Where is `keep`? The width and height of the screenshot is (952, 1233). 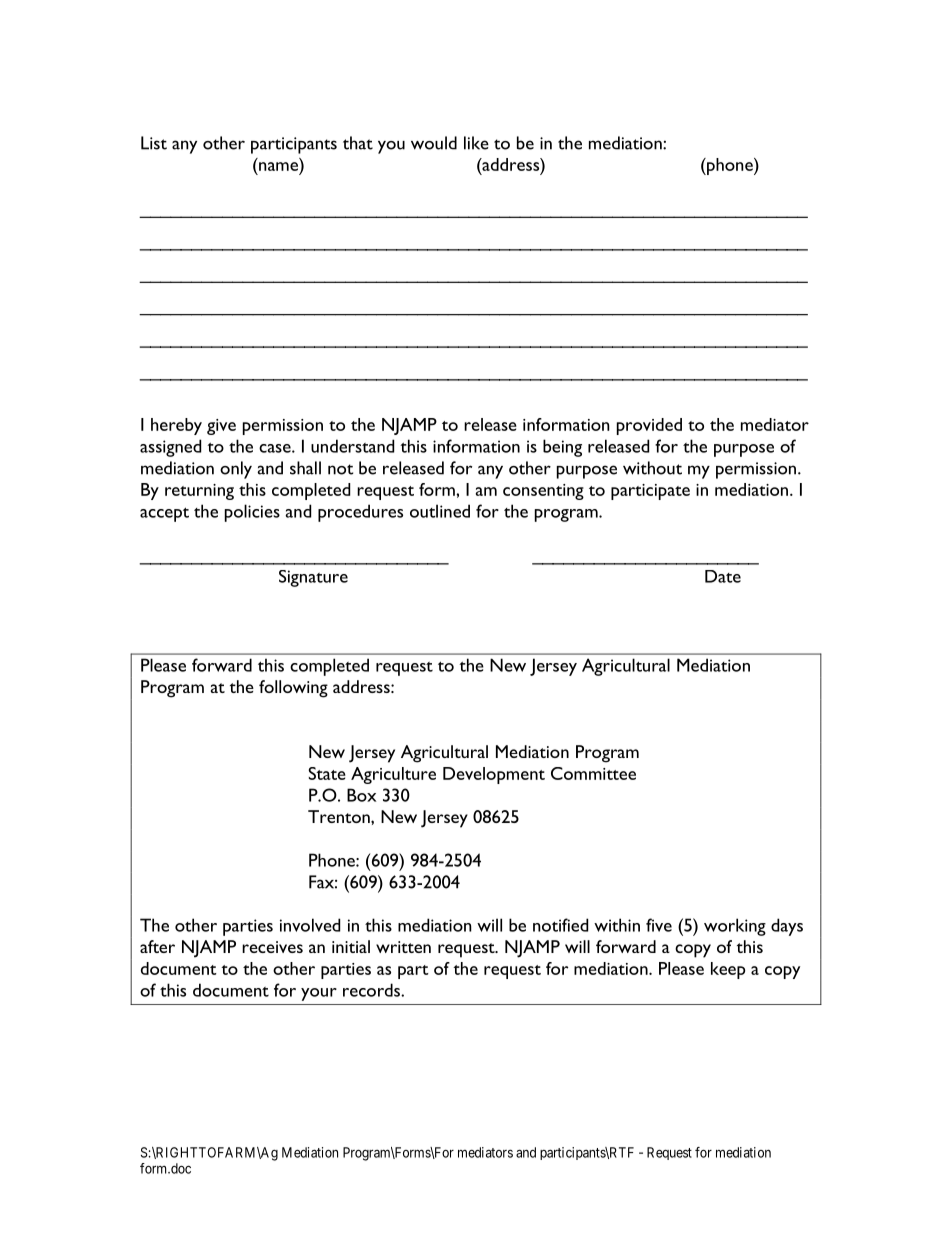
keep is located at coordinates (728, 970).
